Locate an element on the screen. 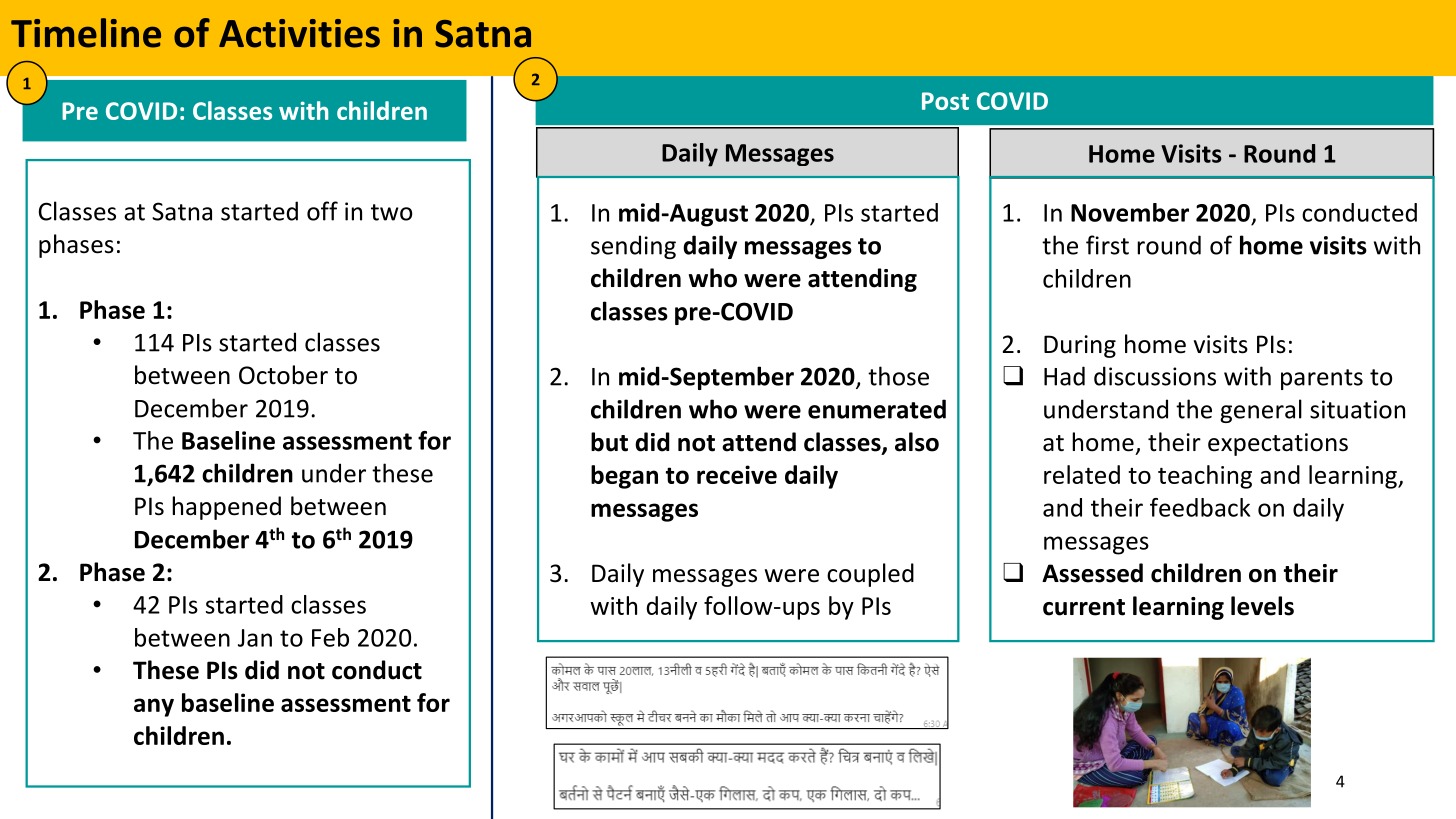 This screenshot has width=1456, height=819. any is located at coordinates (154, 707).
